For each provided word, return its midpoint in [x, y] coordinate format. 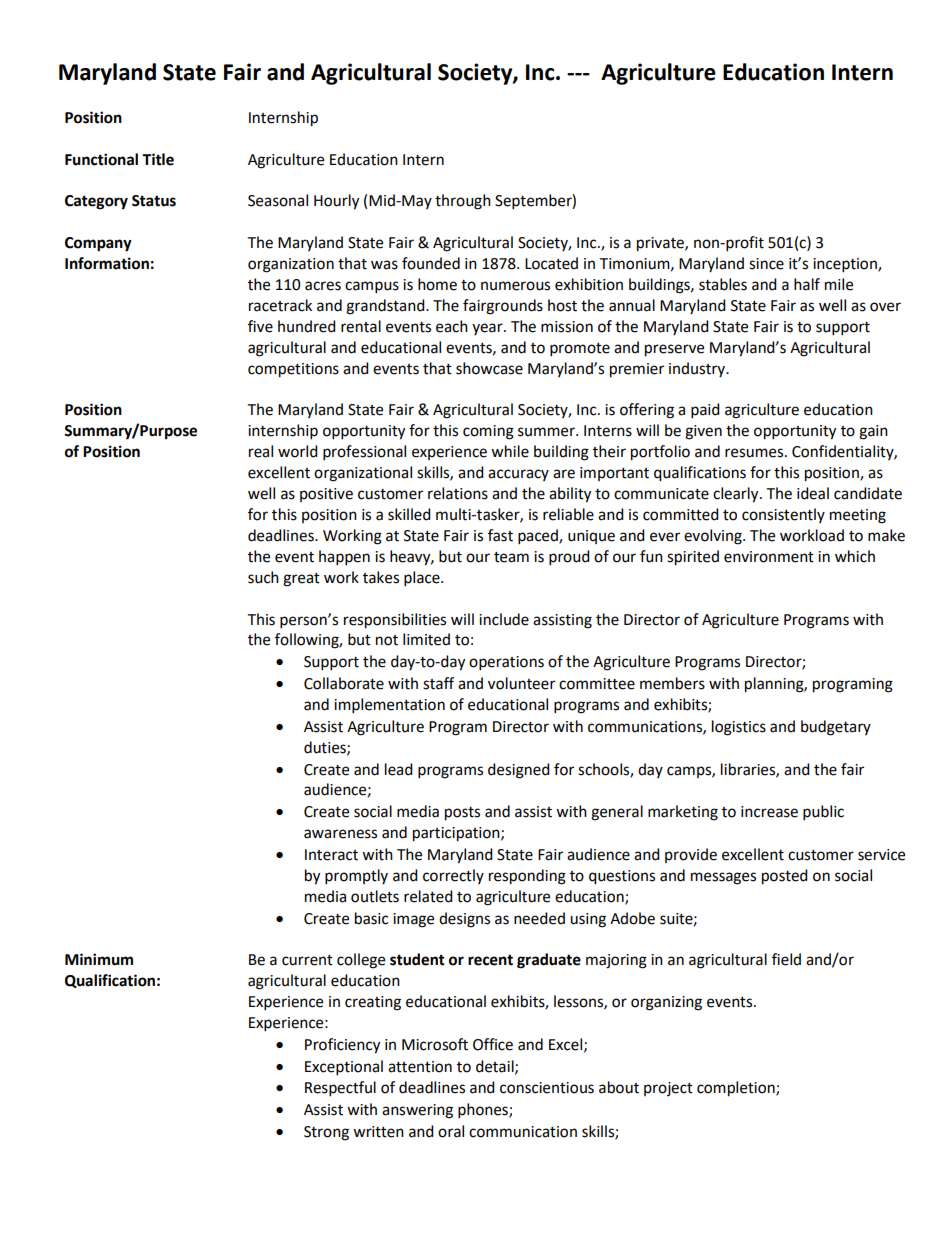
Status [154, 201]
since [766, 264]
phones [484, 1111]
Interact [331, 855]
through [463, 202]
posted [785, 877]
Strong [326, 1133]
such [263, 577]
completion [737, 1089]
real [261, 451]
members [672, 683]
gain [873, 432]
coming [488, 432]
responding [527, 877]
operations [506, 663]
